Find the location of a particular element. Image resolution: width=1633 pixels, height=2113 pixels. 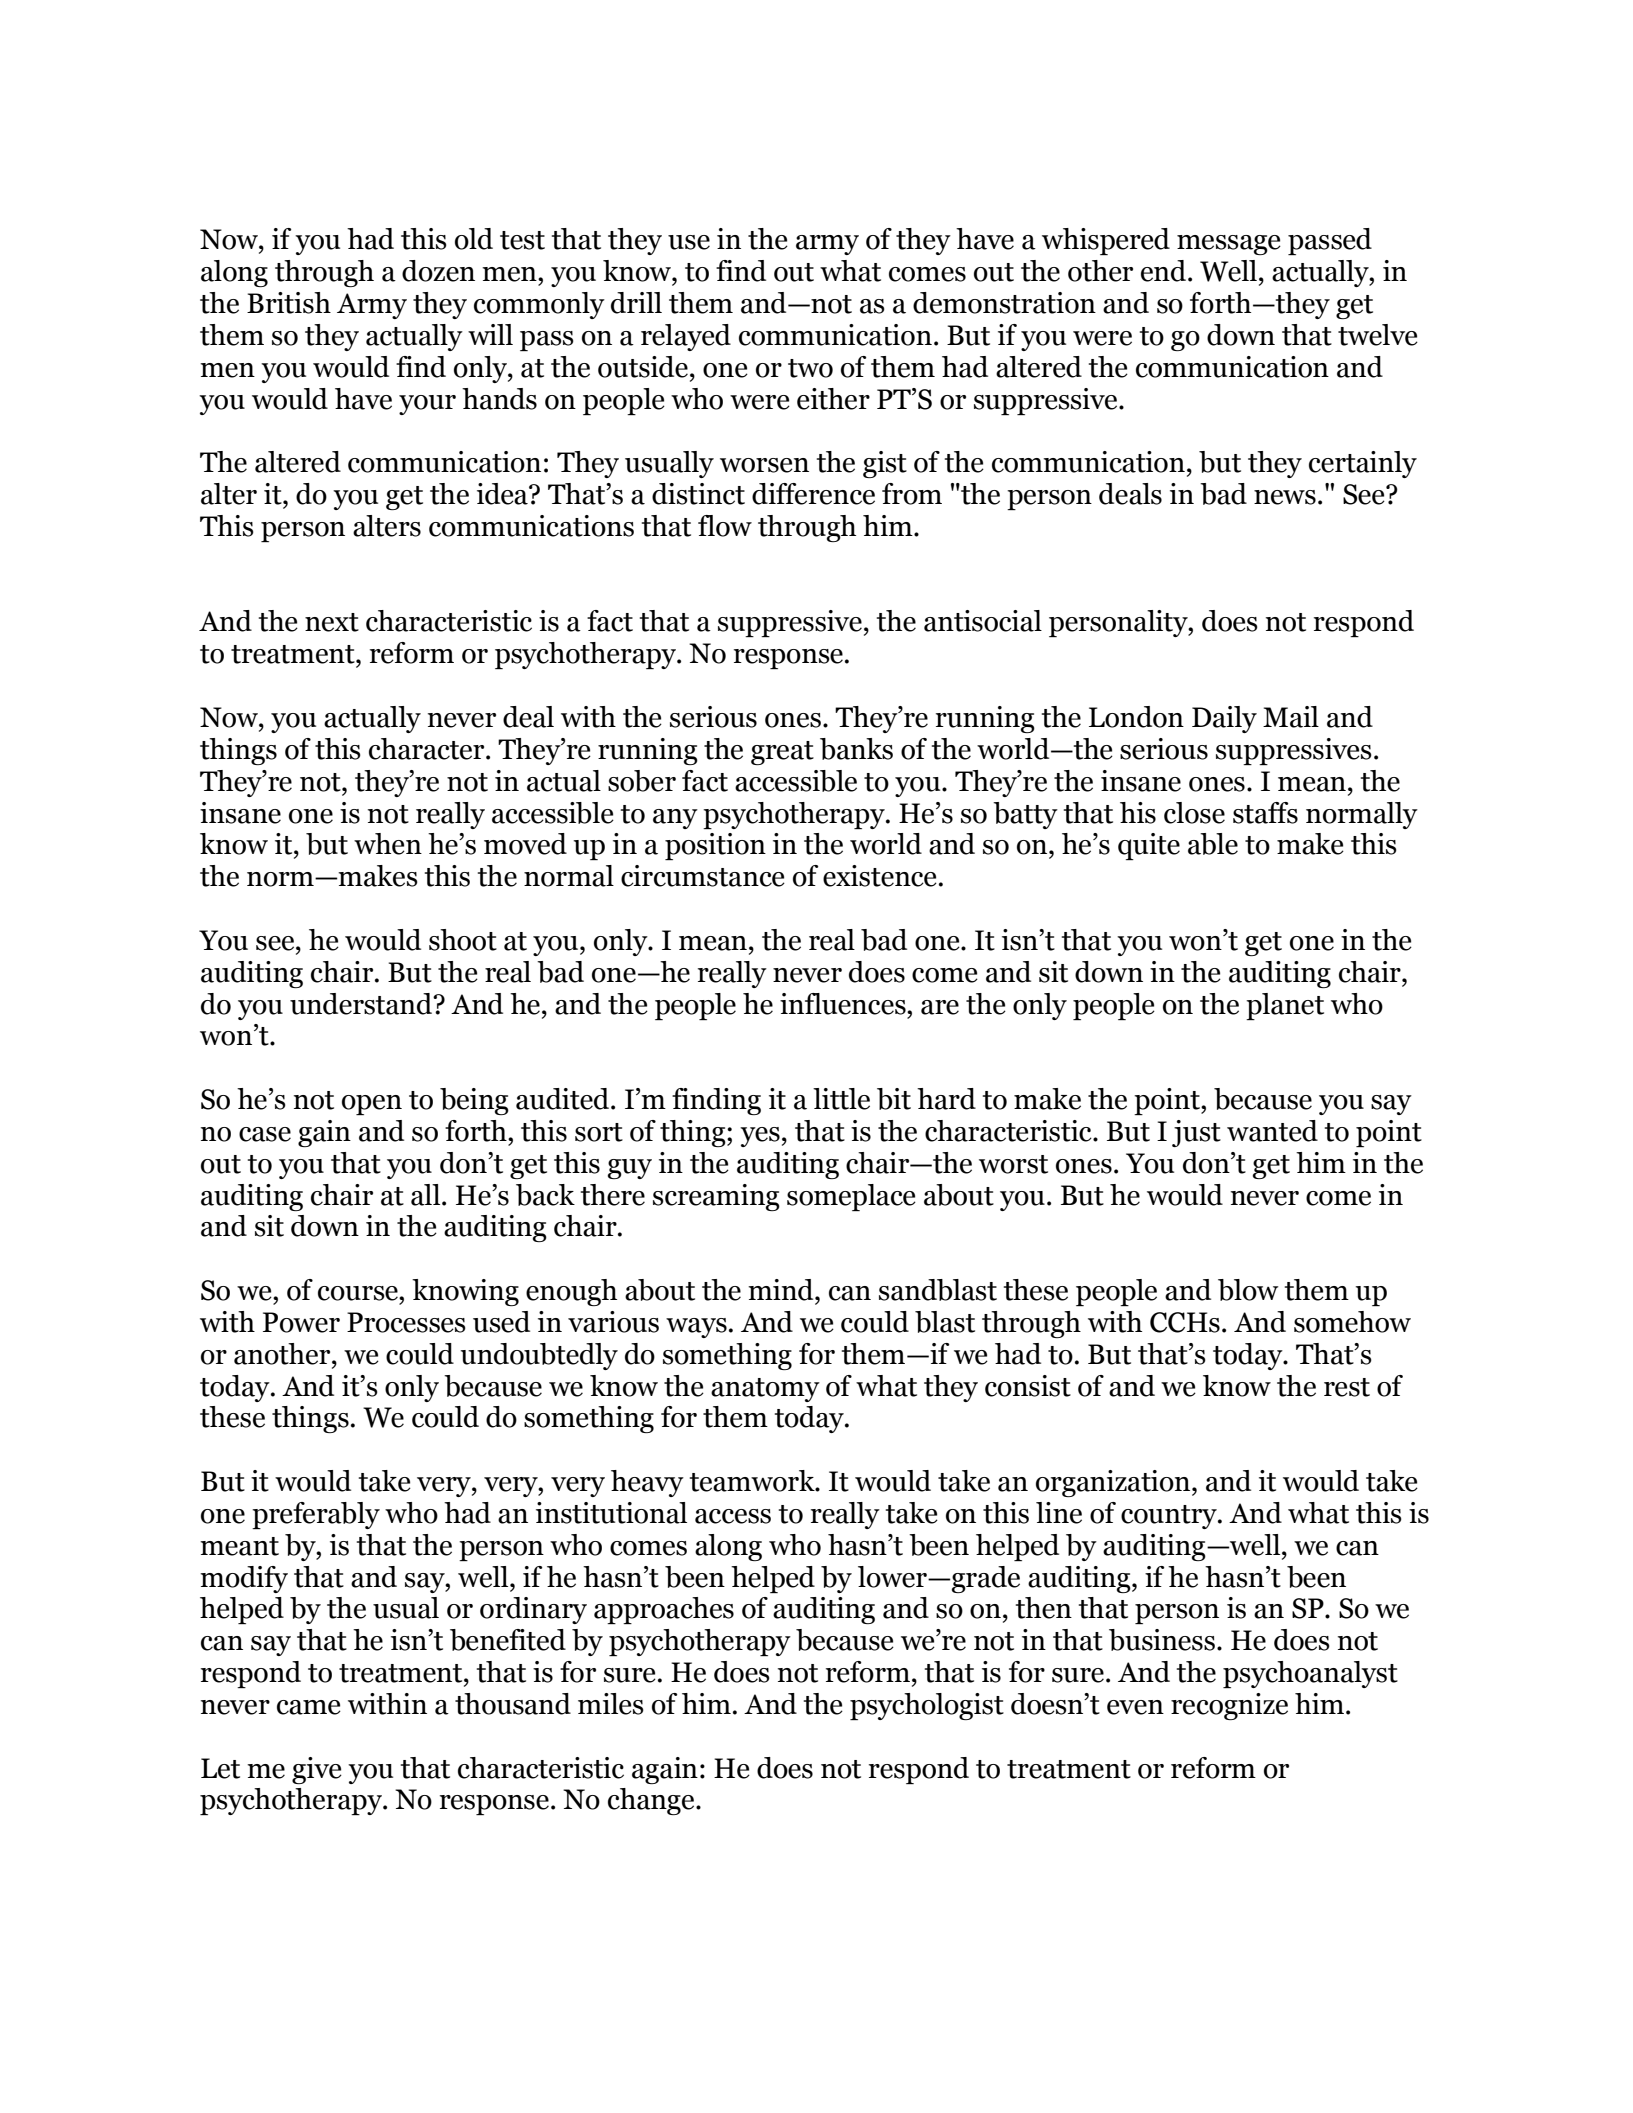

understand is located at coordinates (362, 1004).
